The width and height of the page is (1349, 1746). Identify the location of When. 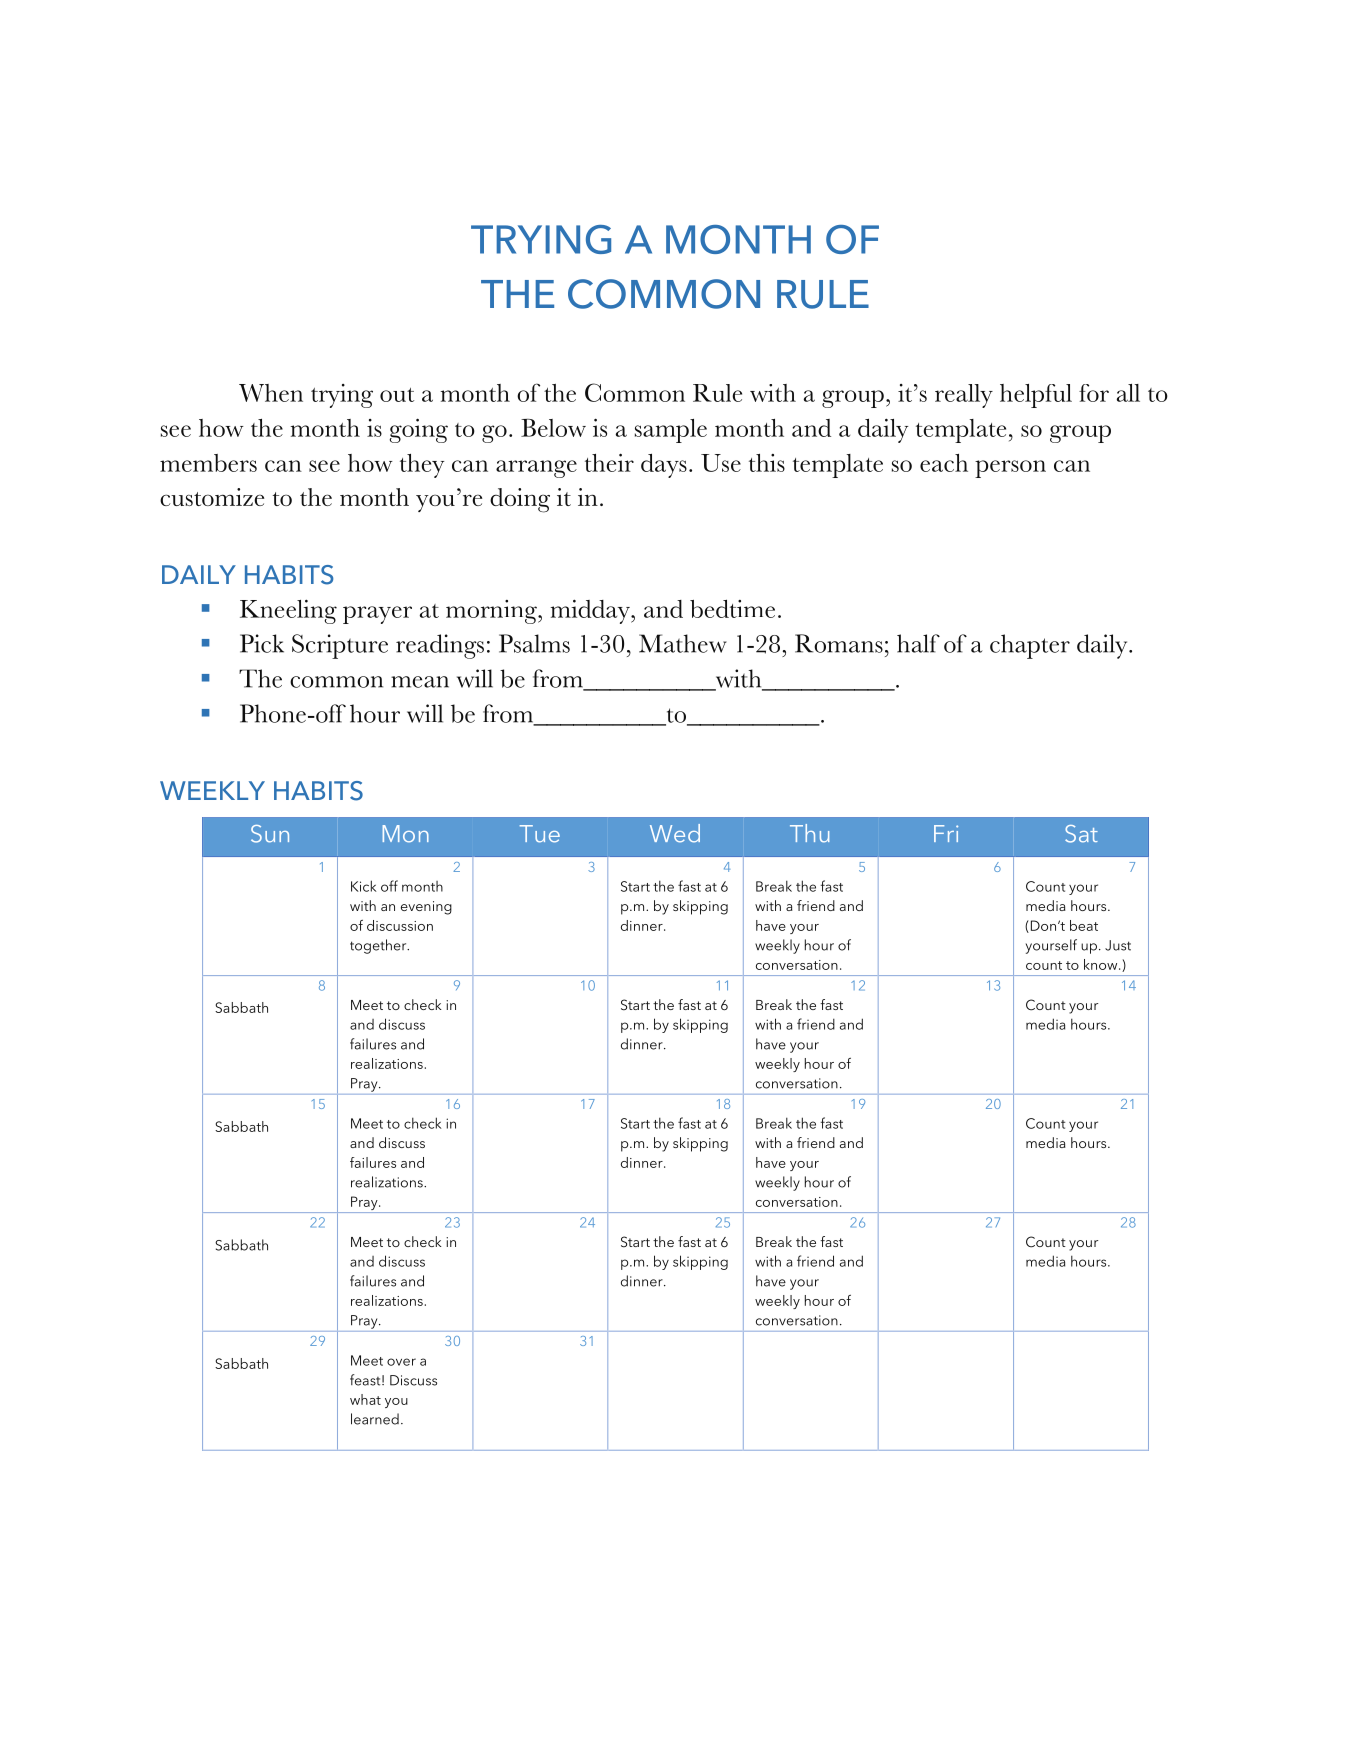
(271, 393).
